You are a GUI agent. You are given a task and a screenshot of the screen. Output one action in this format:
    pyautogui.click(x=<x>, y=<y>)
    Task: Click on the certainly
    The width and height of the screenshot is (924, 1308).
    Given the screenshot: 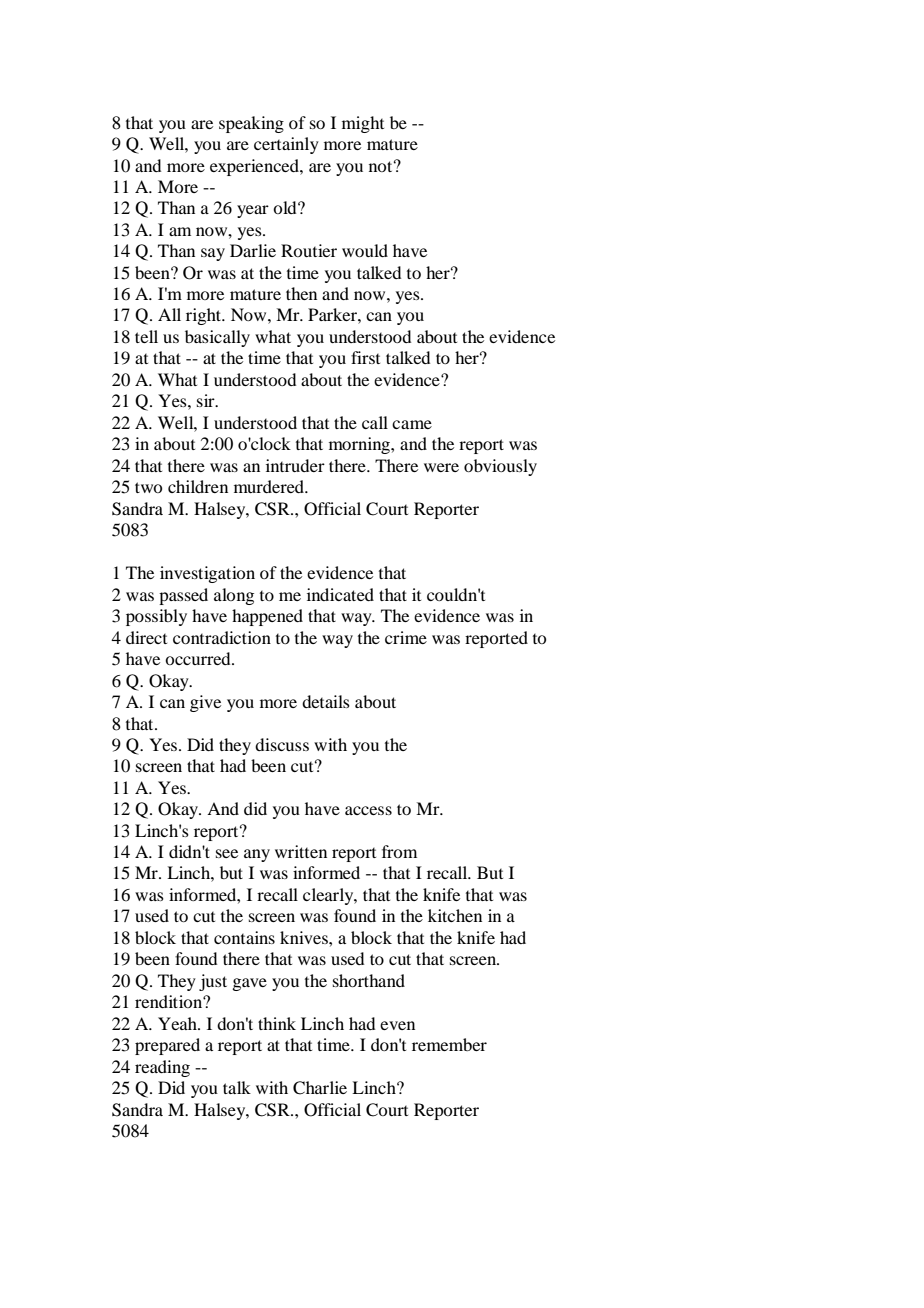 What is the action you would take?
    pyautogui.click(x=286, y=145)
